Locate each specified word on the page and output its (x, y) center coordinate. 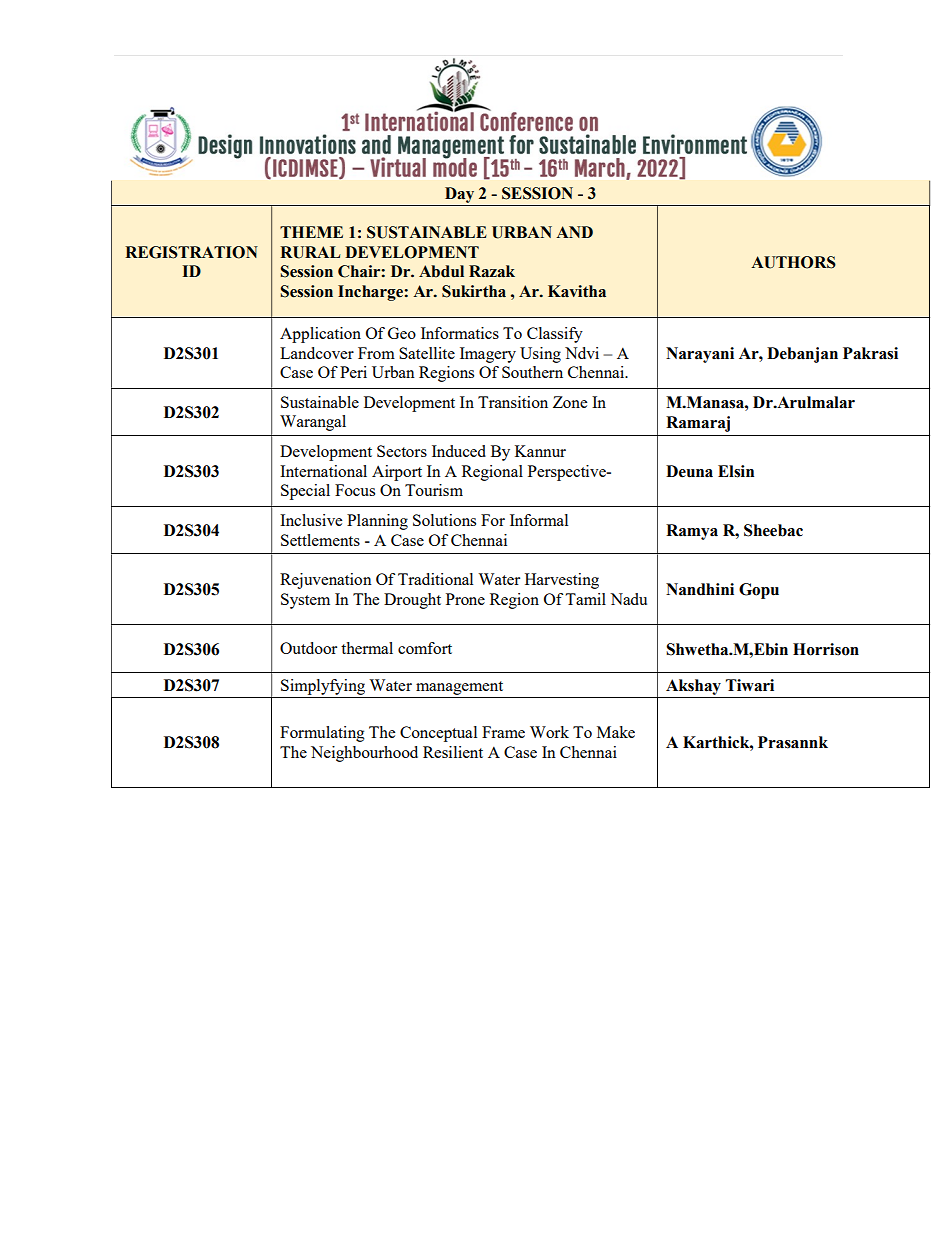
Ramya (692, 532)
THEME (311, 232)
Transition (513, 402)
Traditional (435, 579)
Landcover (317, 353)
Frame (503, 732)
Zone (570, 402)
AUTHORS (793, 262)
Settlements (320, 540)
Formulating (322, 734)
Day (459, 195)
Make (616, 732)
